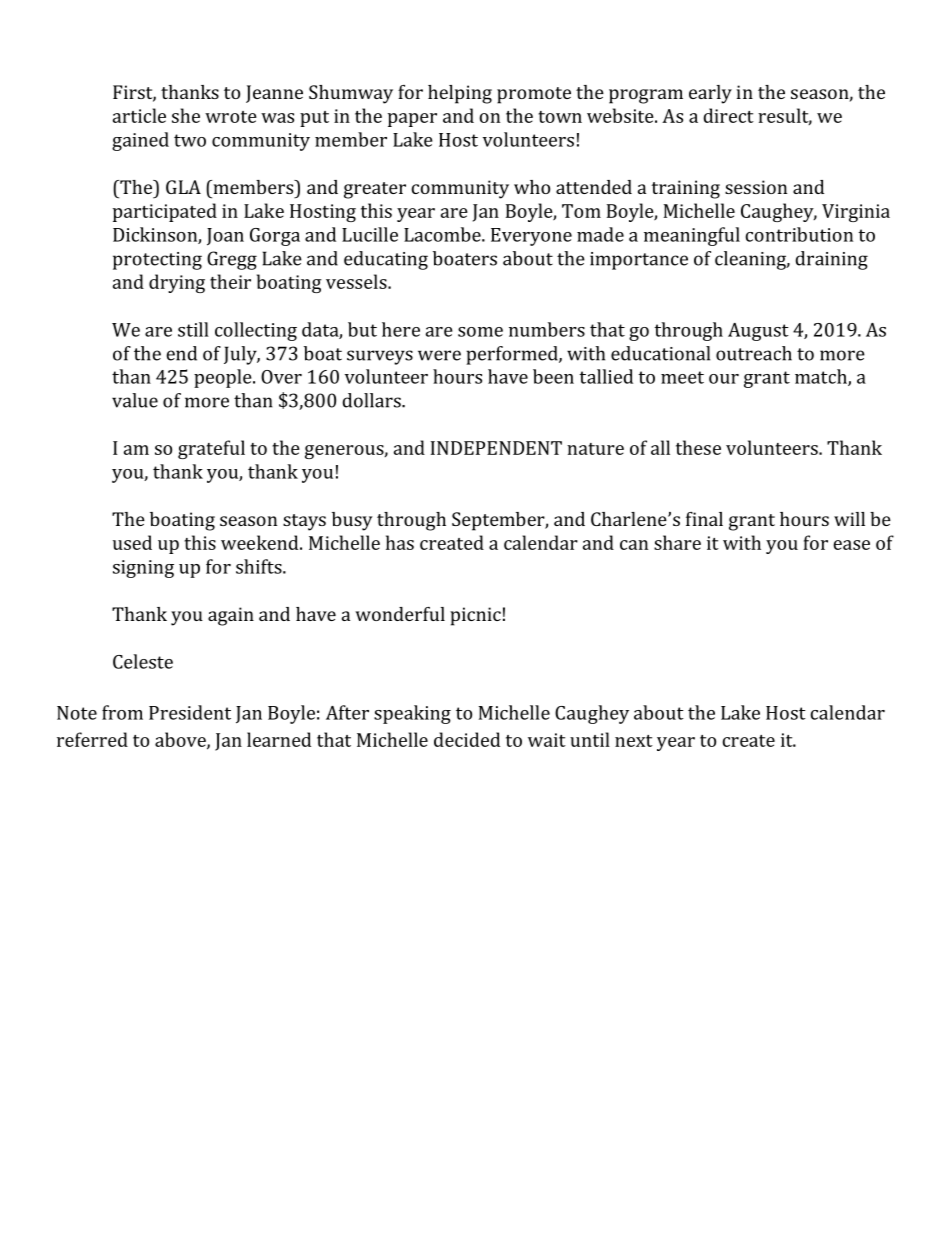  What do you see at coordinates (496, 448) in the image?
I see `INDEPENDENT` at bounding box center [496, 448].
